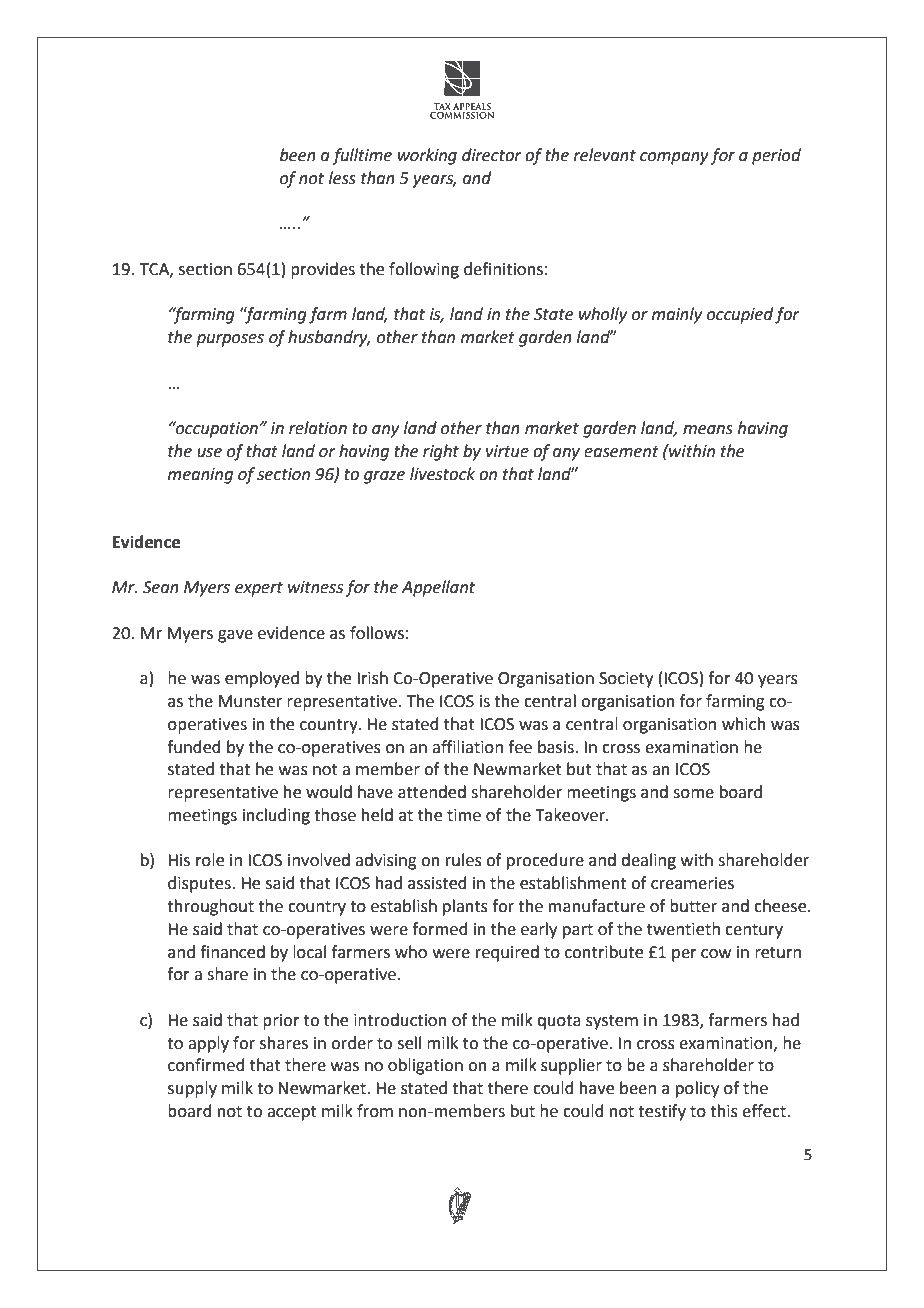 Image resolution: width=924 pixels, height=1308 pixels. What do you see at coordinates (492, 155) in the screenshot?
I see `director` at bounding box center [492, 155].
